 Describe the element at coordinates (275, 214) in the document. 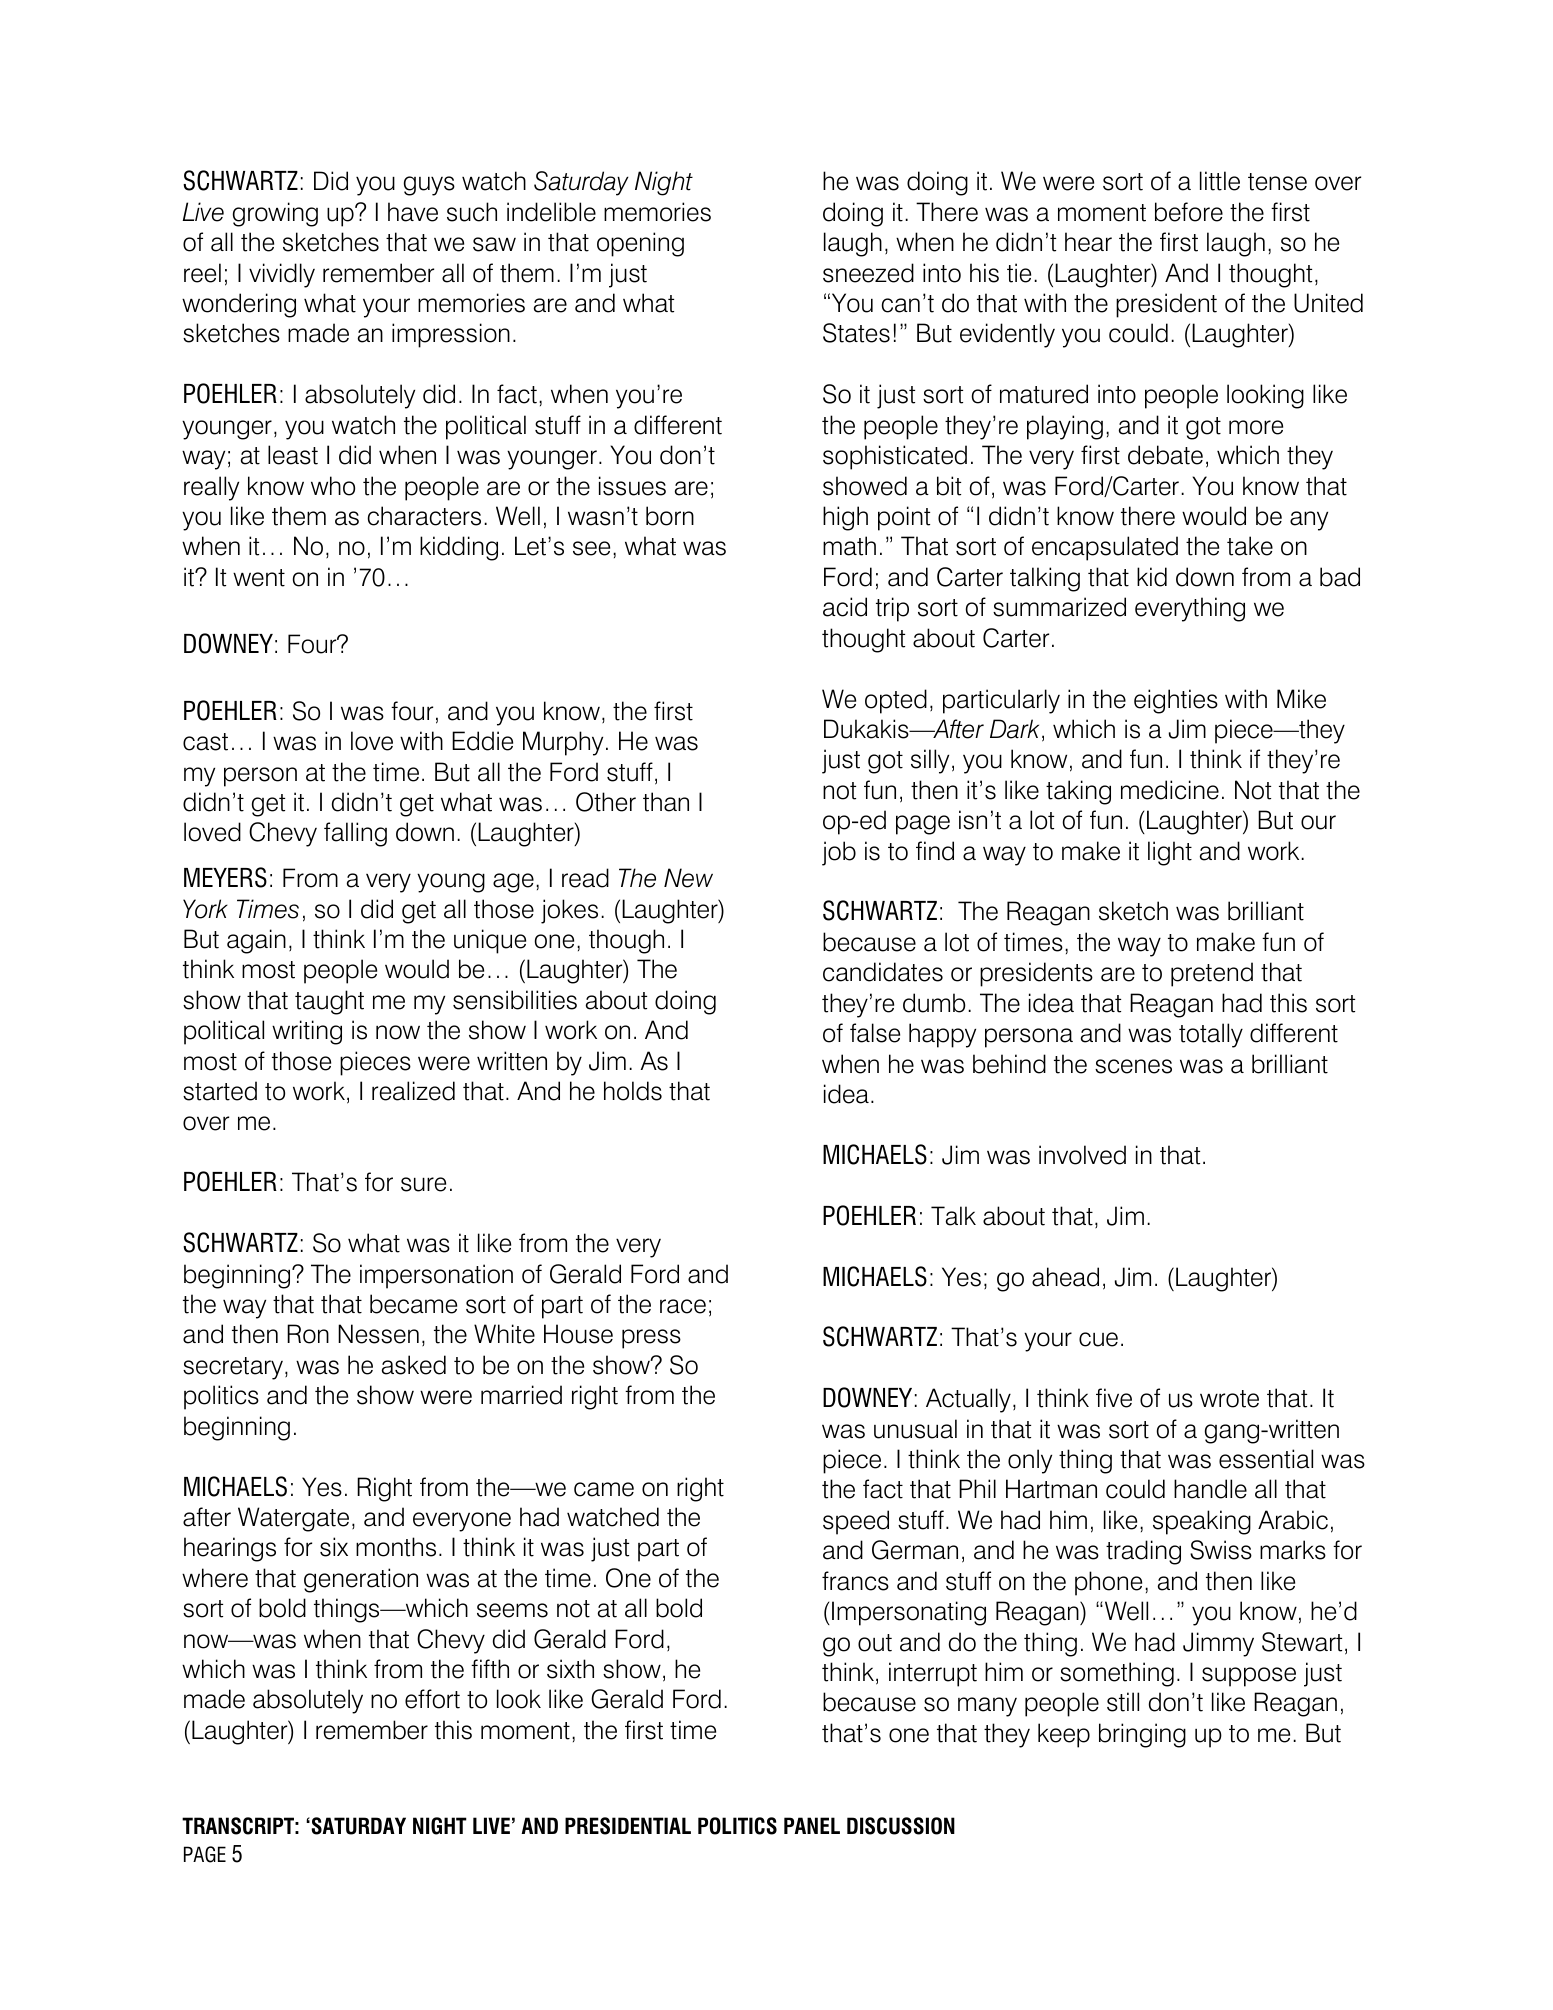

I see `growing` at that location.
